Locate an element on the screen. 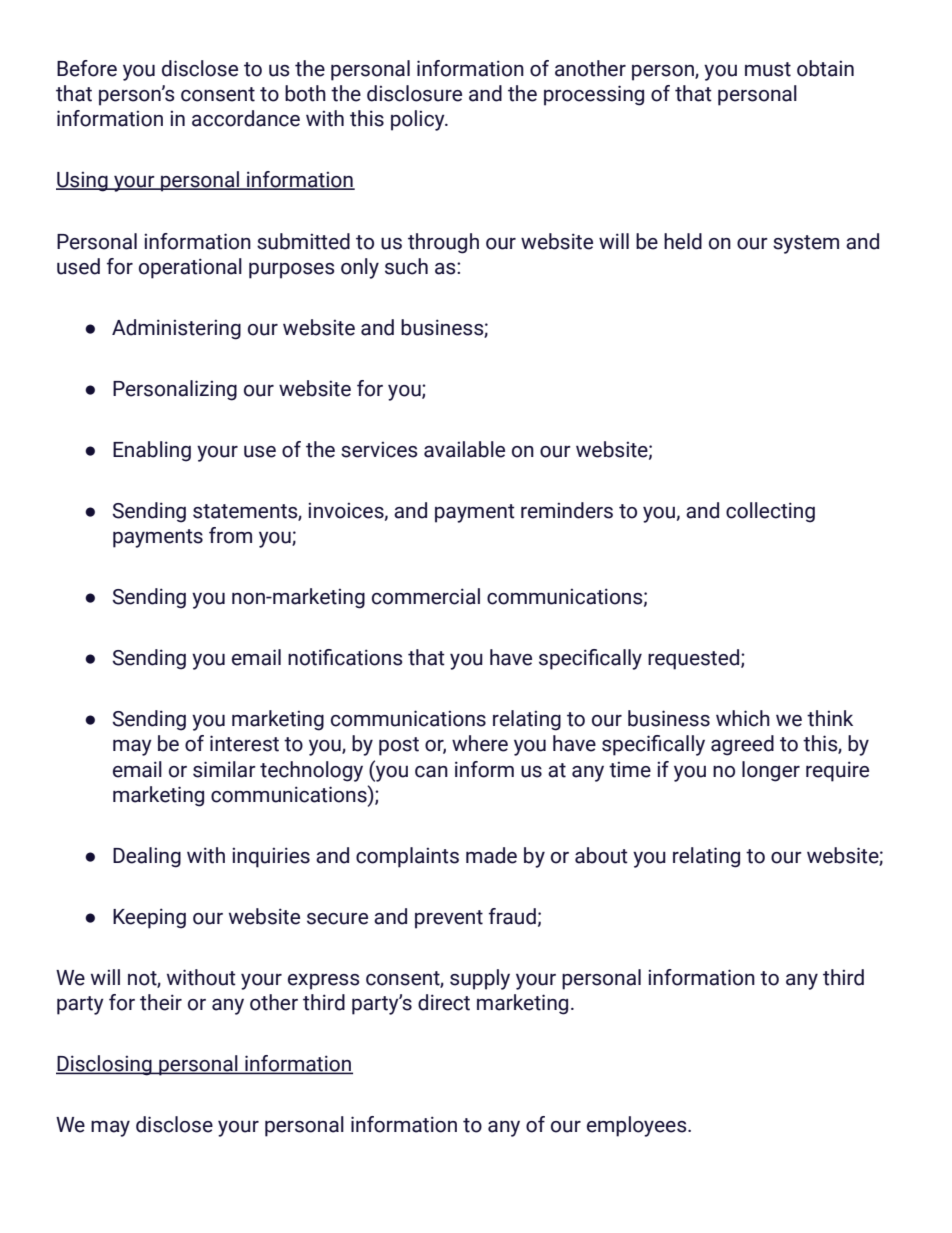 The image size is (952, 1233). longer is located at coordinates (771, 771).
